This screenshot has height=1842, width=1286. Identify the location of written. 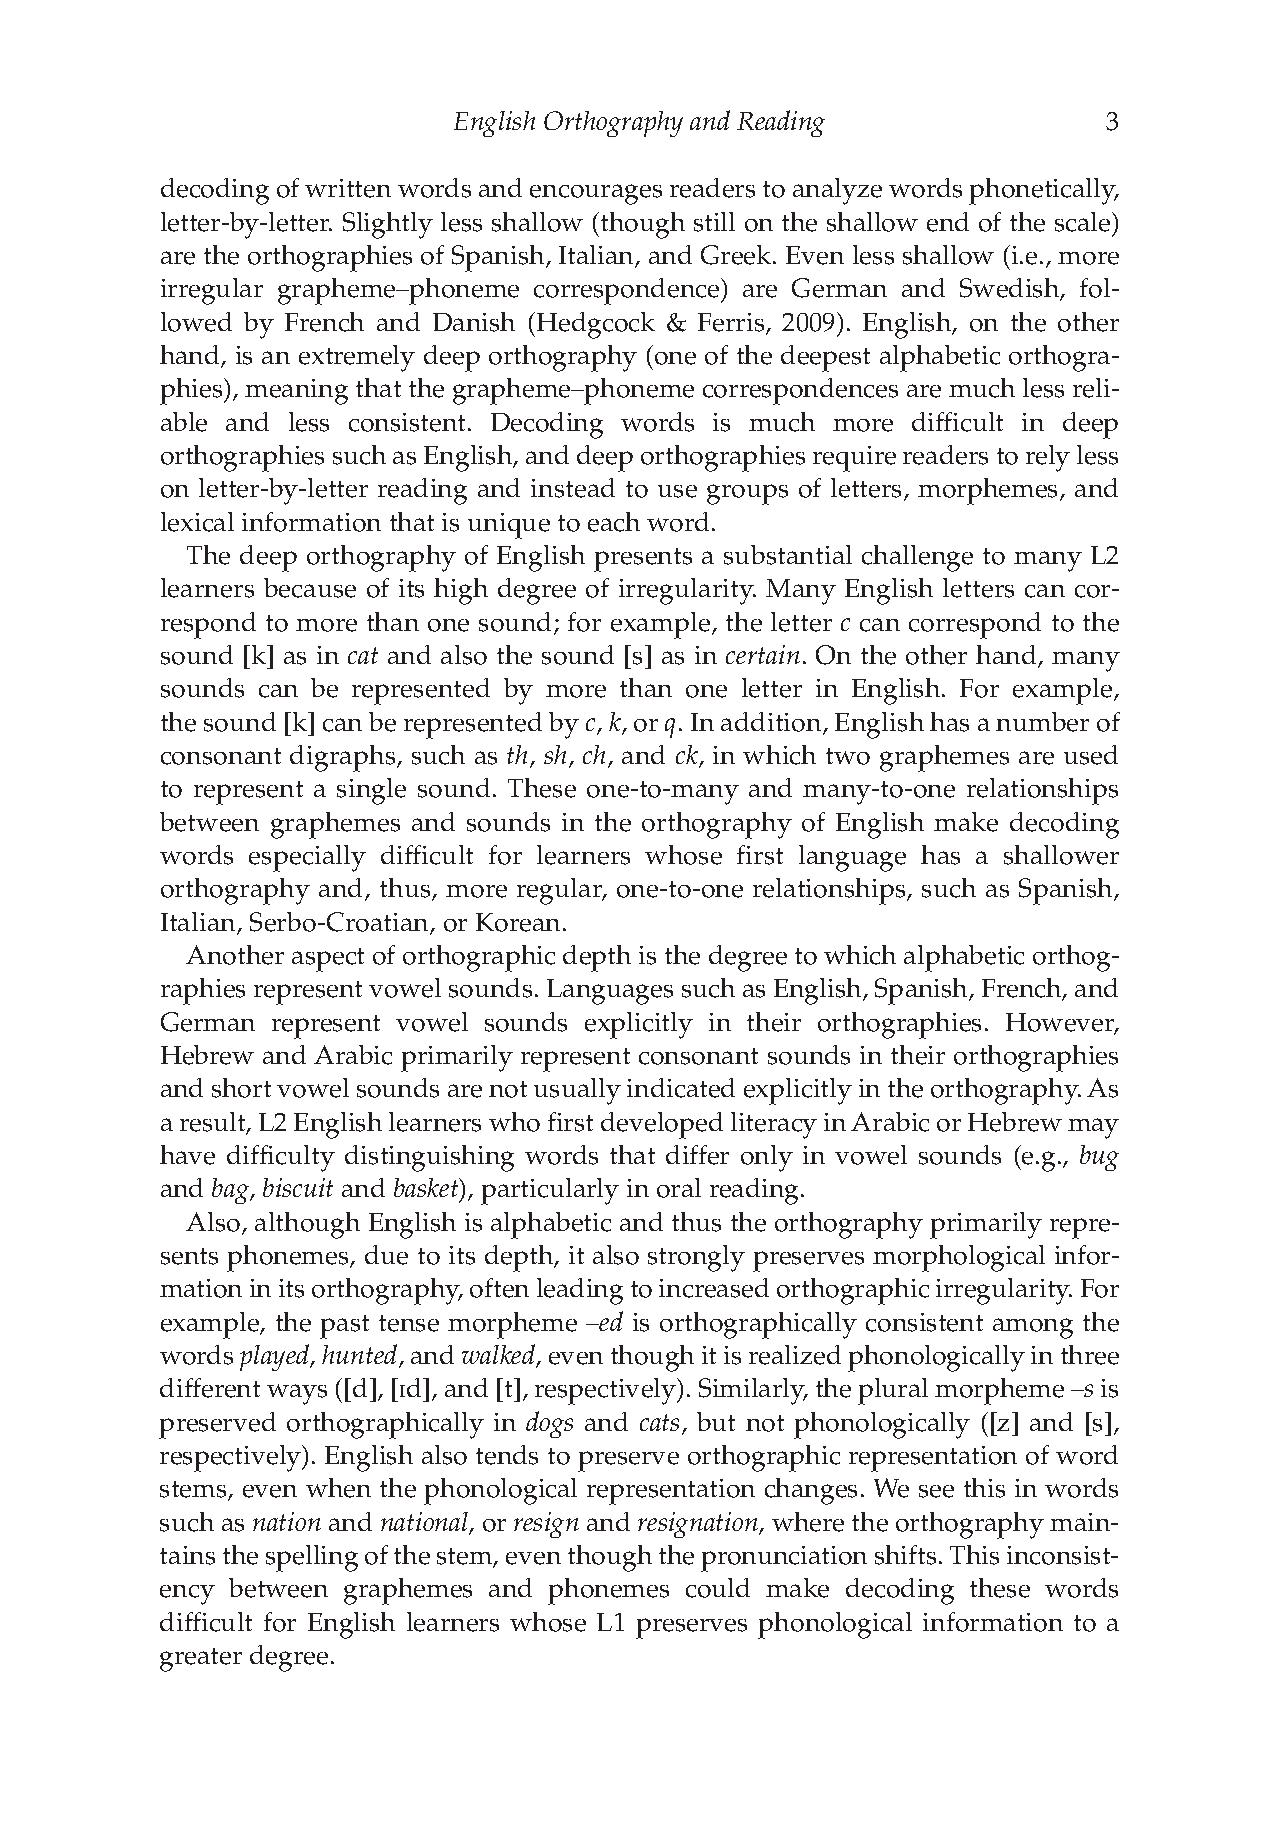
(348, 188).
